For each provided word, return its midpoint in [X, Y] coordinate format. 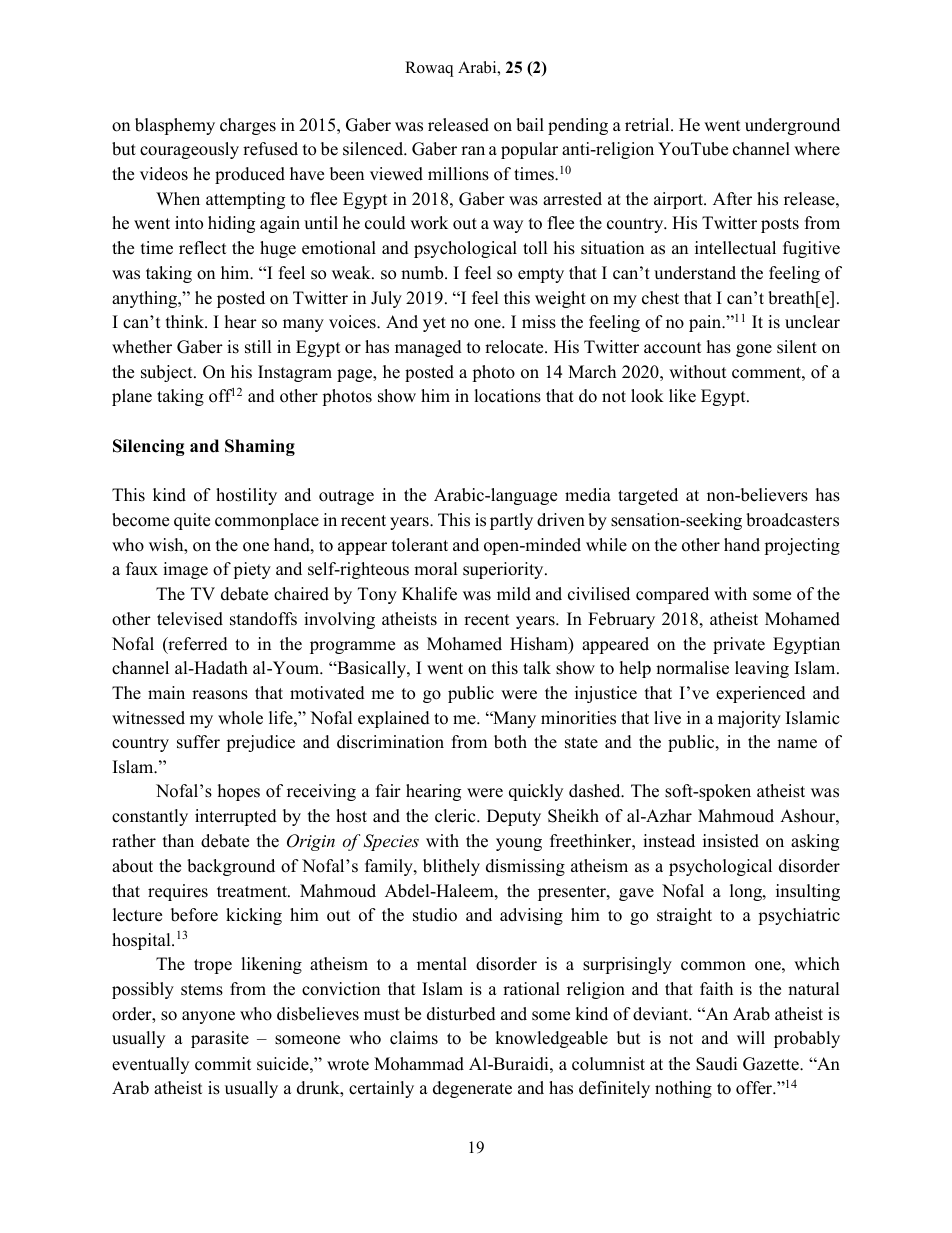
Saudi [716, 1064]
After [732, 199]
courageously [189, 150]
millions [458, 174]
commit [223, 1064]
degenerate [472, 1089]
